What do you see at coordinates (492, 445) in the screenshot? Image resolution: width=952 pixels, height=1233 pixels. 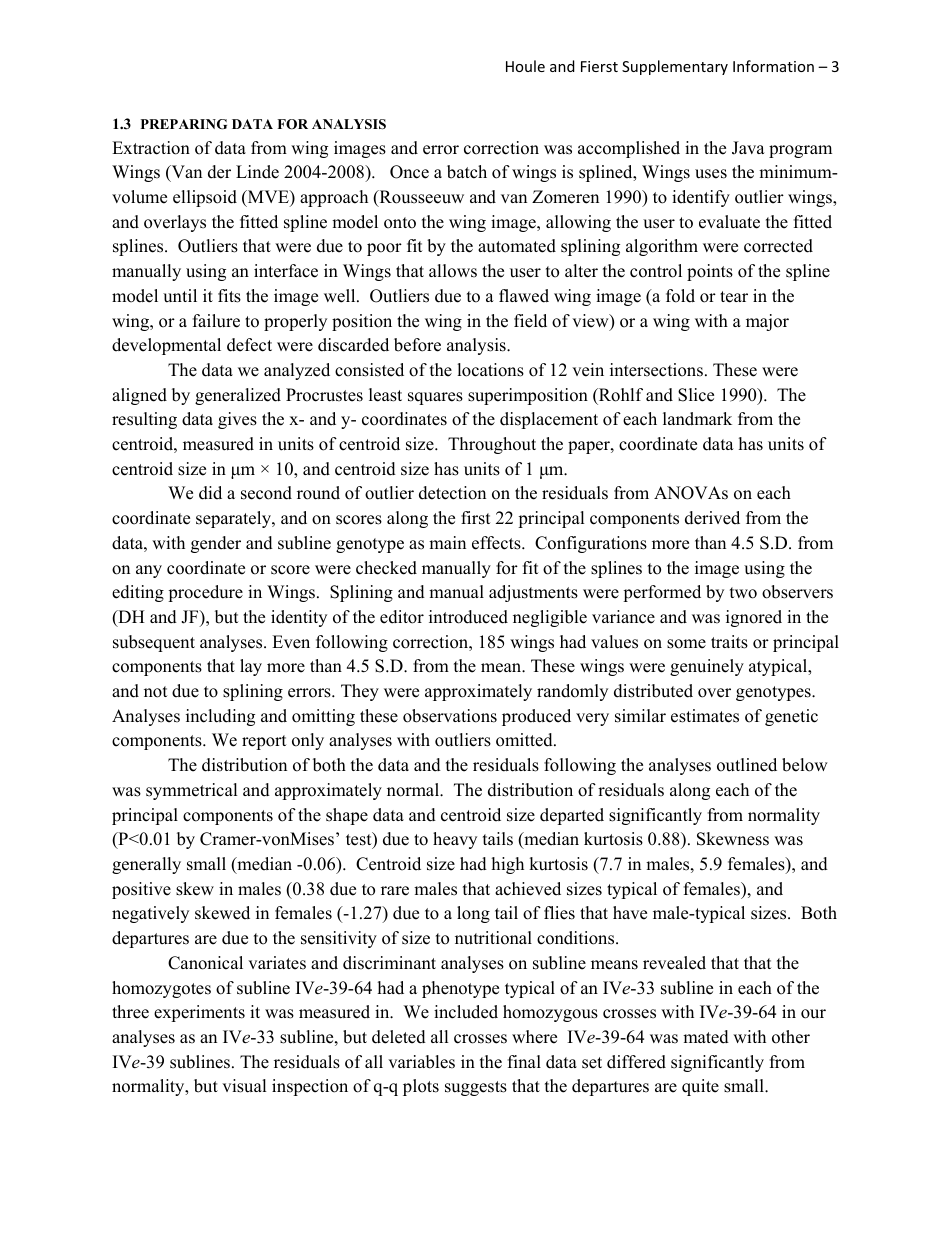 I see `Throughout` at bounding box center [492, 445].
